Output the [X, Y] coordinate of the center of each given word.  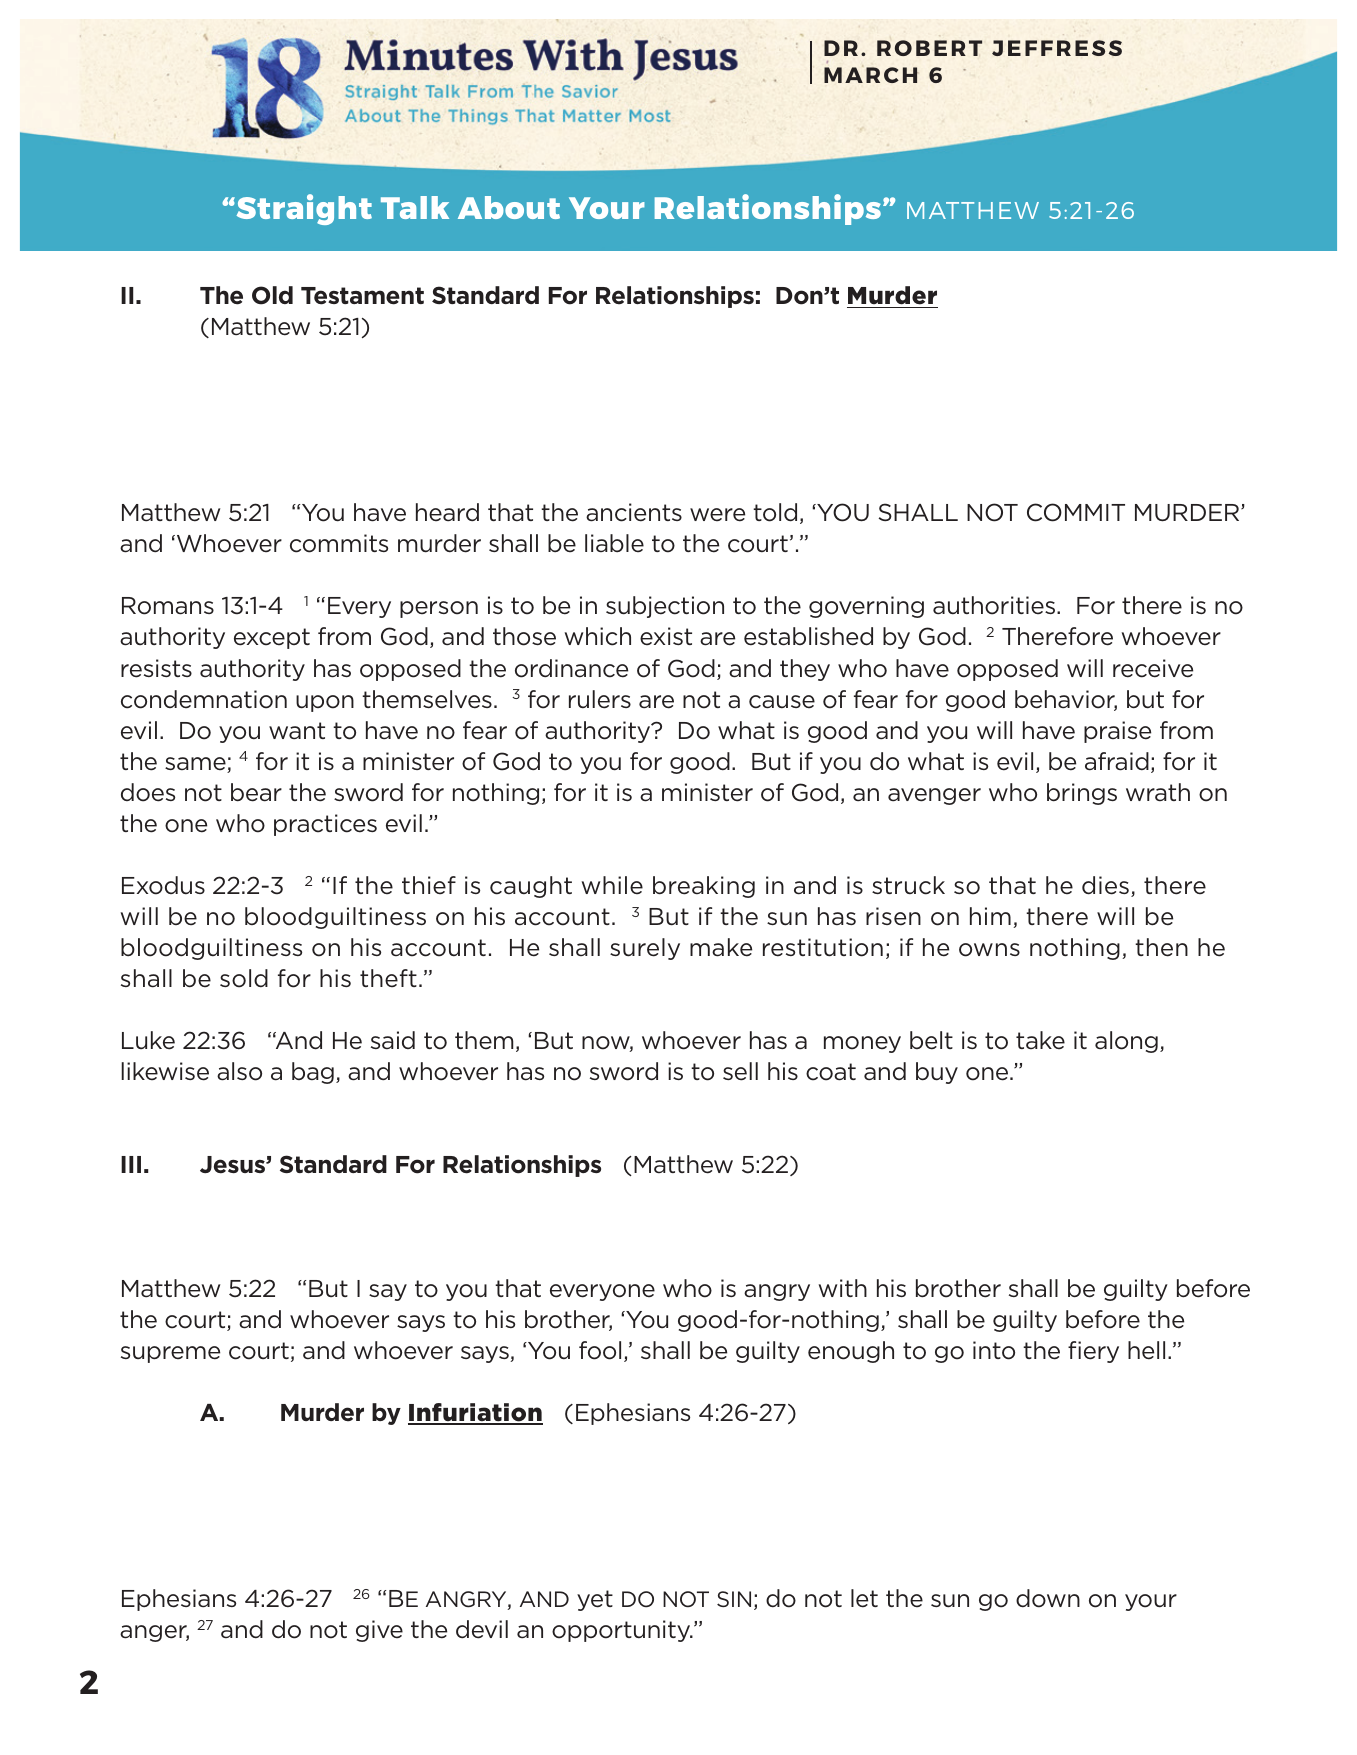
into [994, 1350]
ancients [634, 512]
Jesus [233, 1165]
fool [600, 1350]
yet [595, 1600]
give [379, 1631]
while [612, 885]
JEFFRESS [1057, 48]
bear [256, 792]
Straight [303, 209]
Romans [168, 606]
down [1048, 1598]
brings [1082, 794]
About [509, 207]
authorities [995, 605]
